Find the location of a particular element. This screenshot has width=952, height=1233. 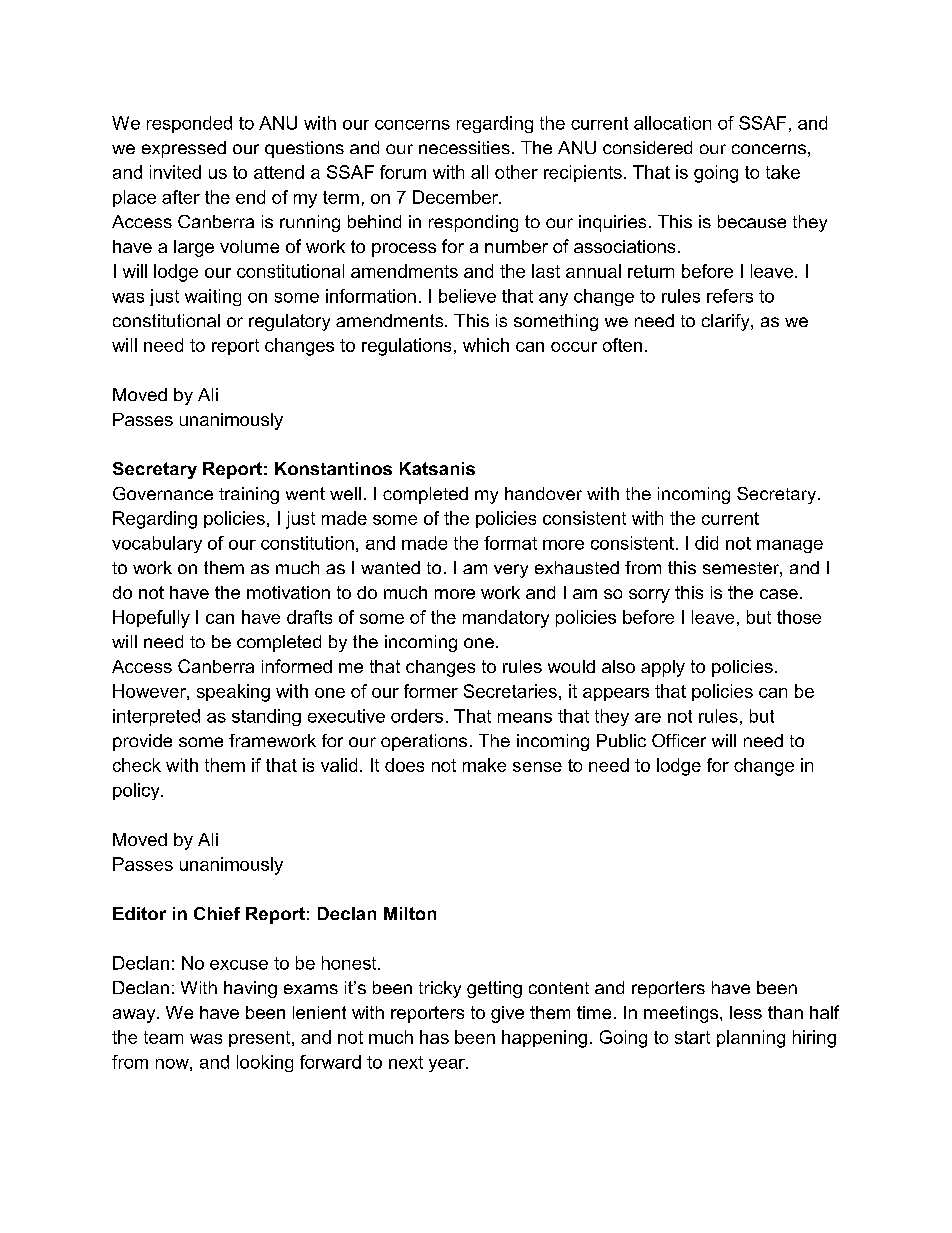

regulatory is located at coordinates (289, 322).
